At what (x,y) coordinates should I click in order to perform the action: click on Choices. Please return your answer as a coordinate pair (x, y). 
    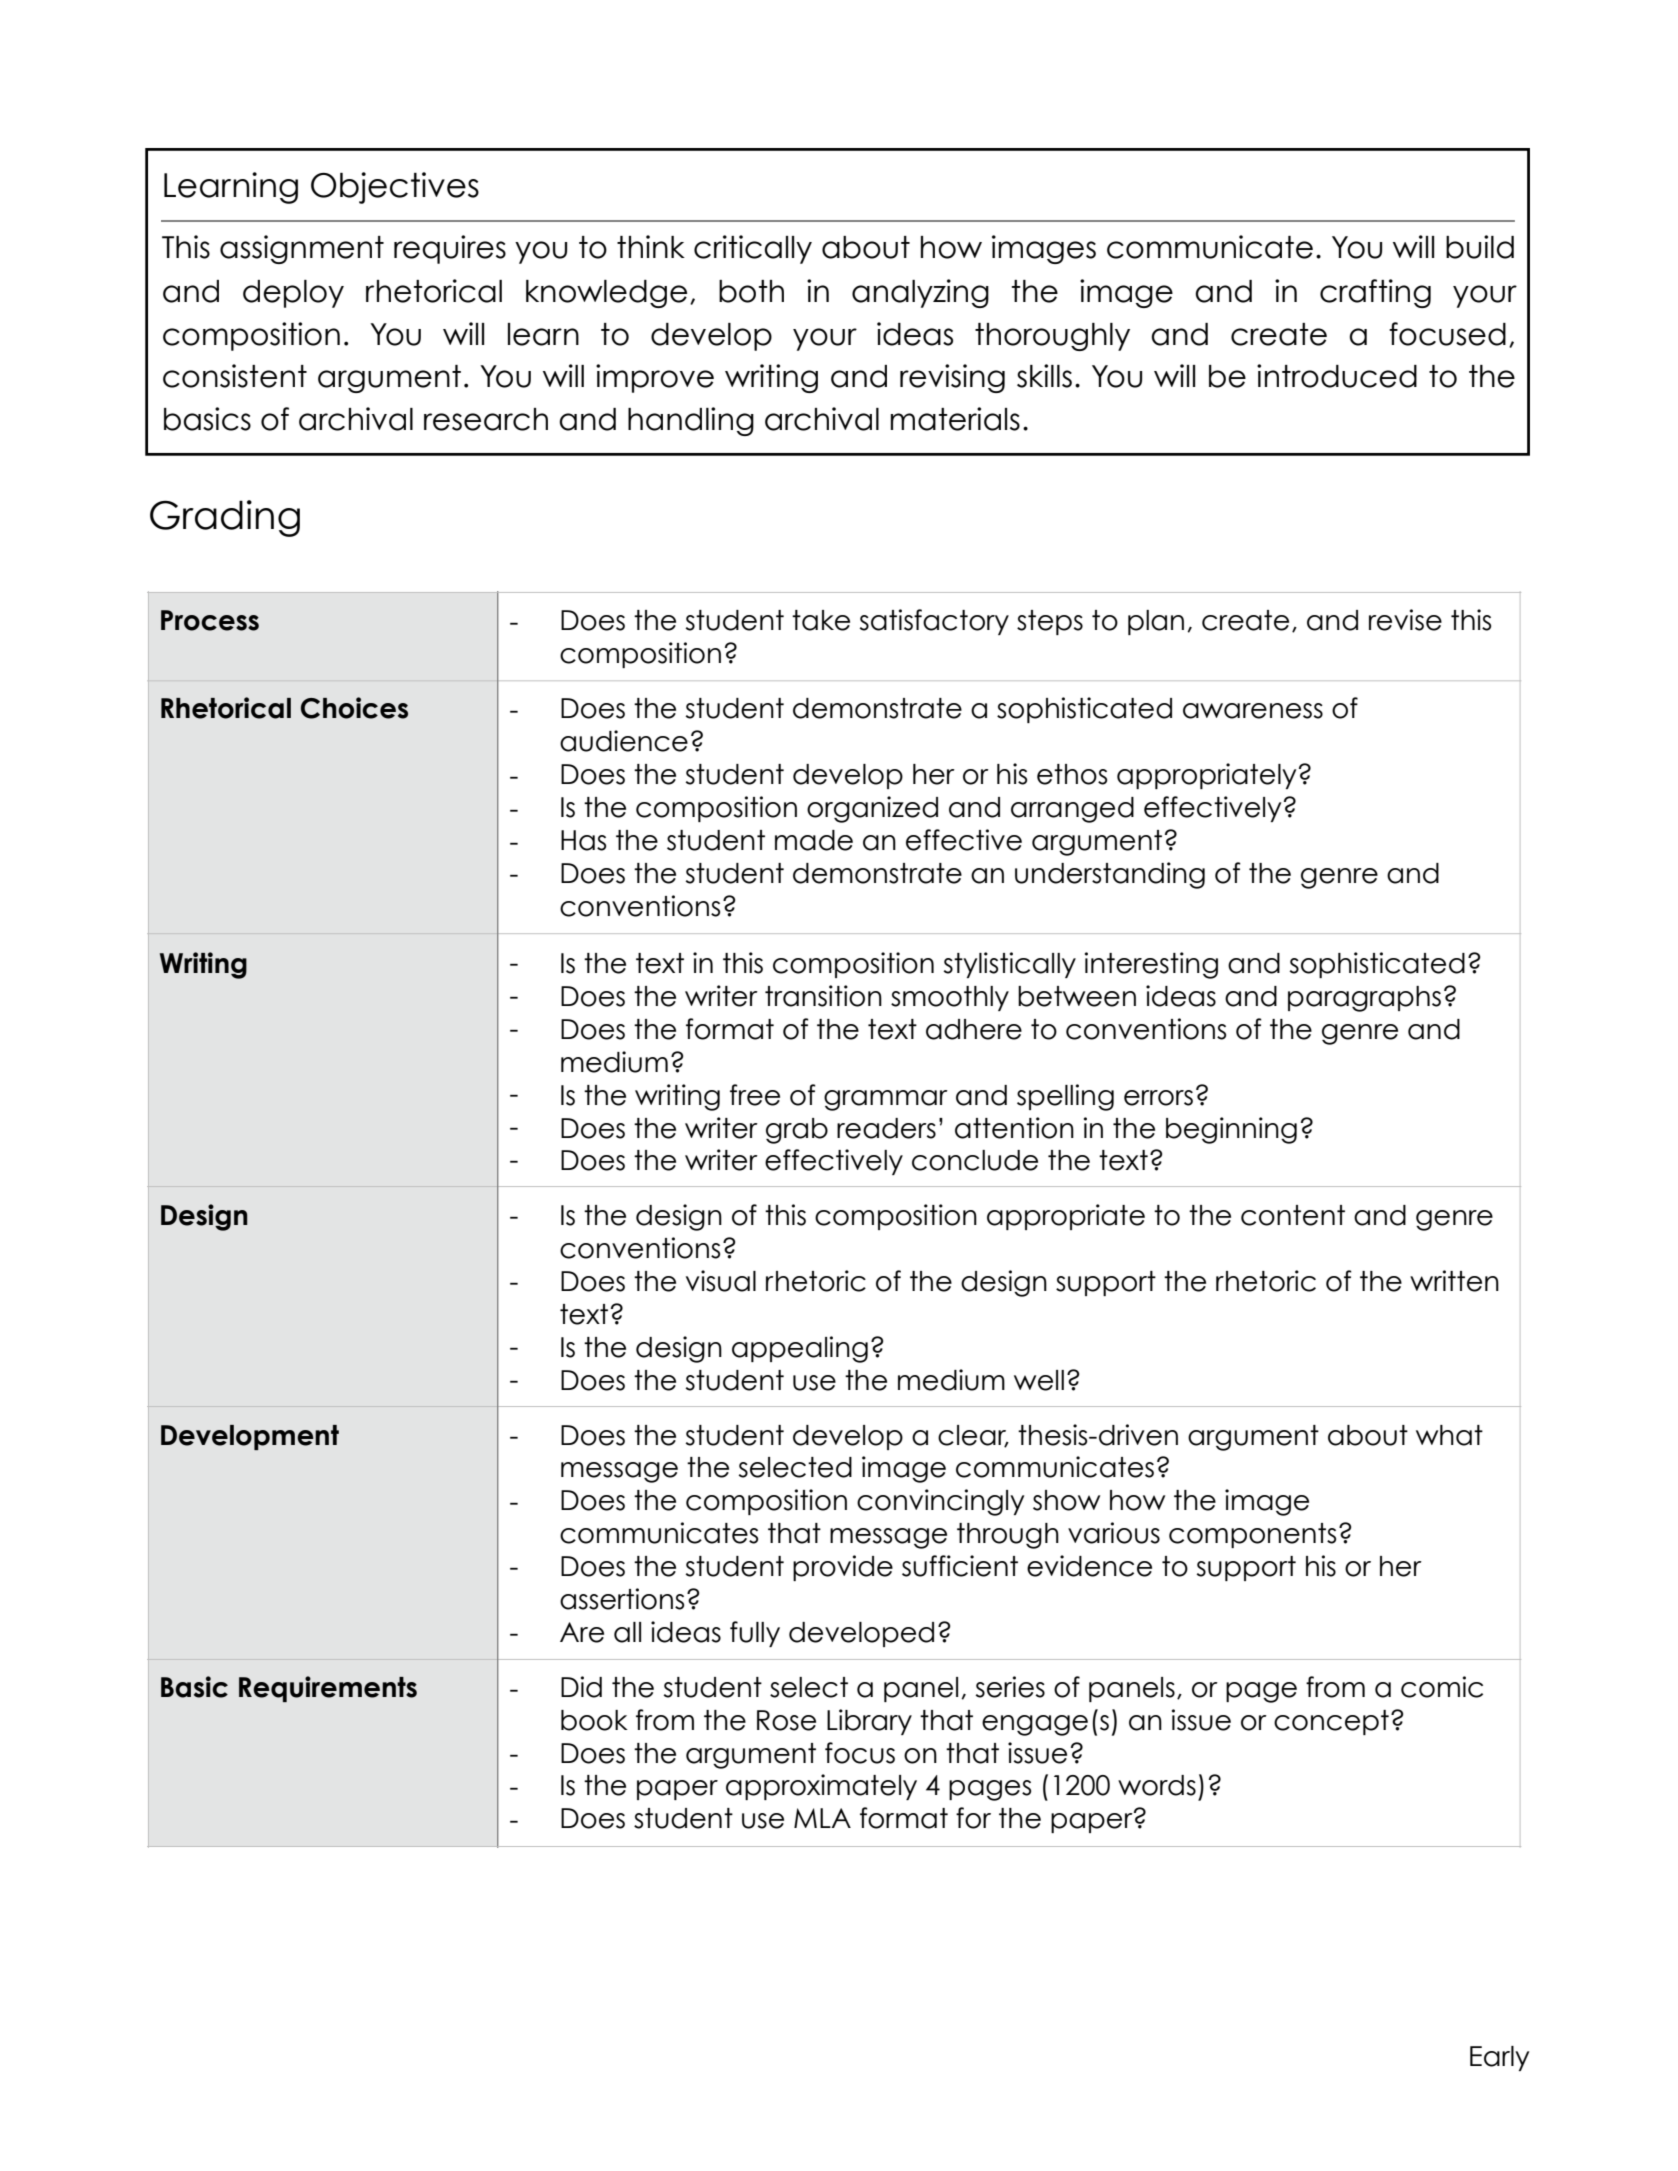
    Looking at the image, I should click on (354, 708).
